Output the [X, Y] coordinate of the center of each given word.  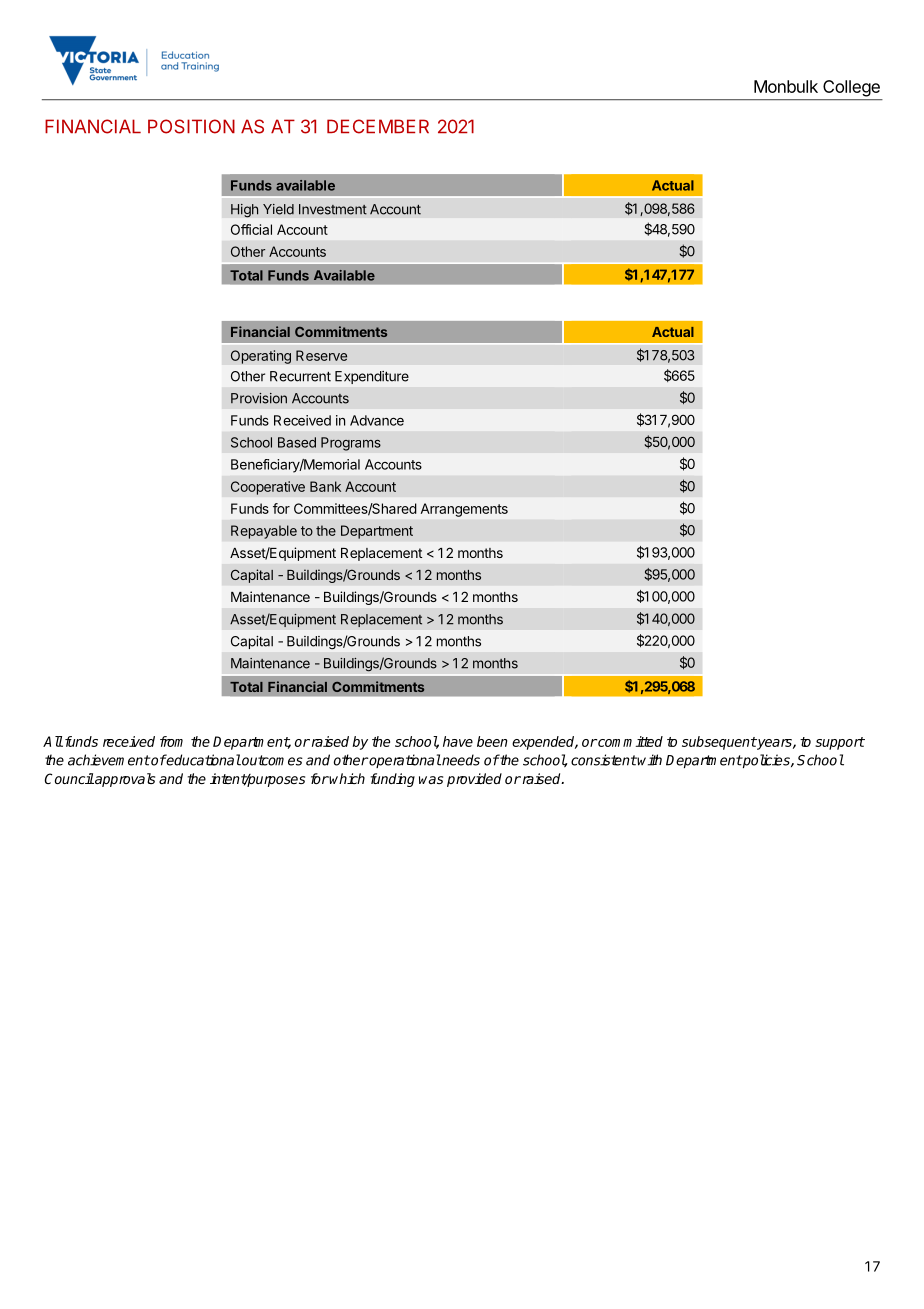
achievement [109, 760]
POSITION [191, 126]
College [851, 88]
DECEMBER [378, 126]
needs [460, 760]
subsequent [719, 743]
